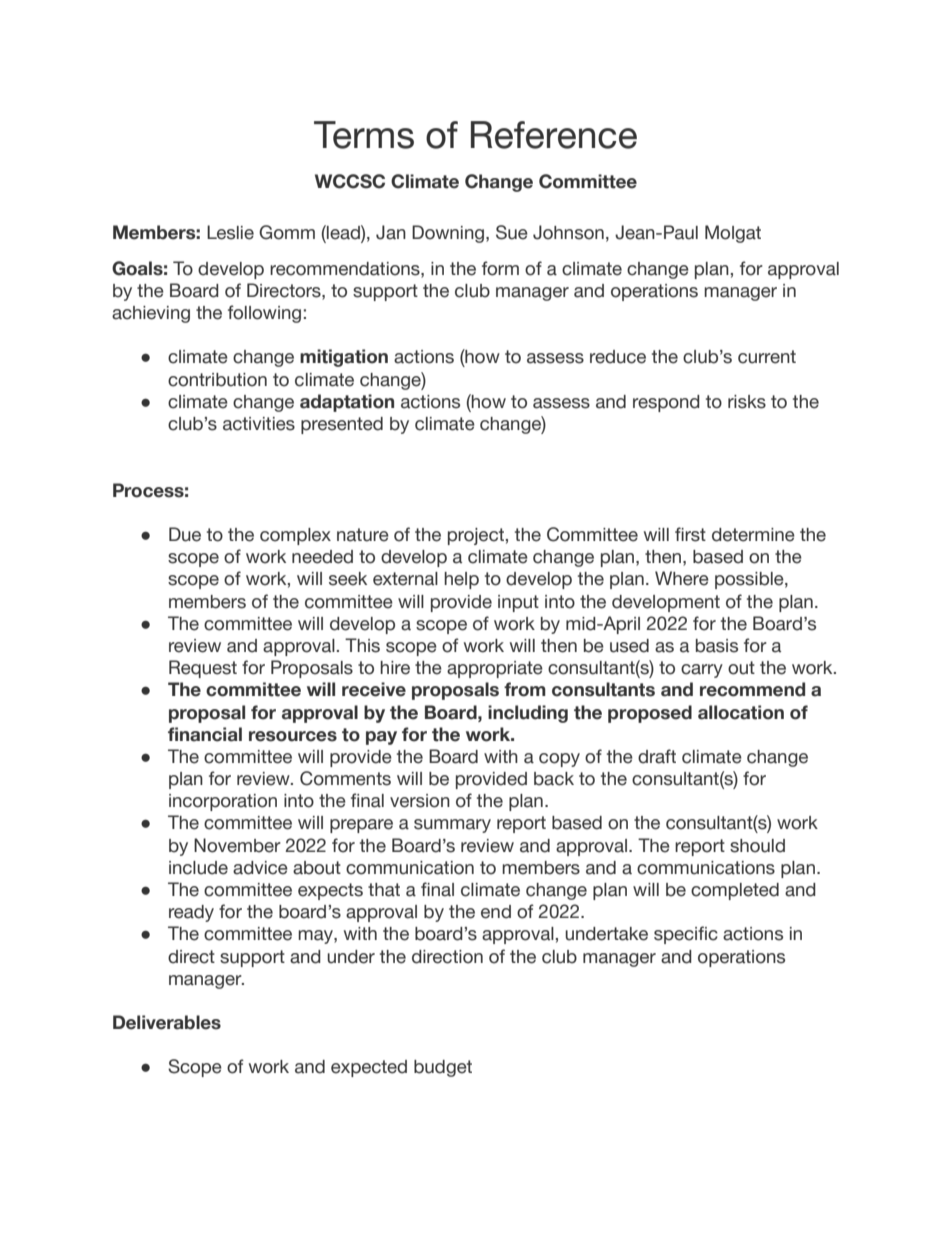 This screenshot has height=1233, width=952. What do you see at coordinates (757, 846) in the screenshot?
I see `should` at bounding box center [757, 846].
